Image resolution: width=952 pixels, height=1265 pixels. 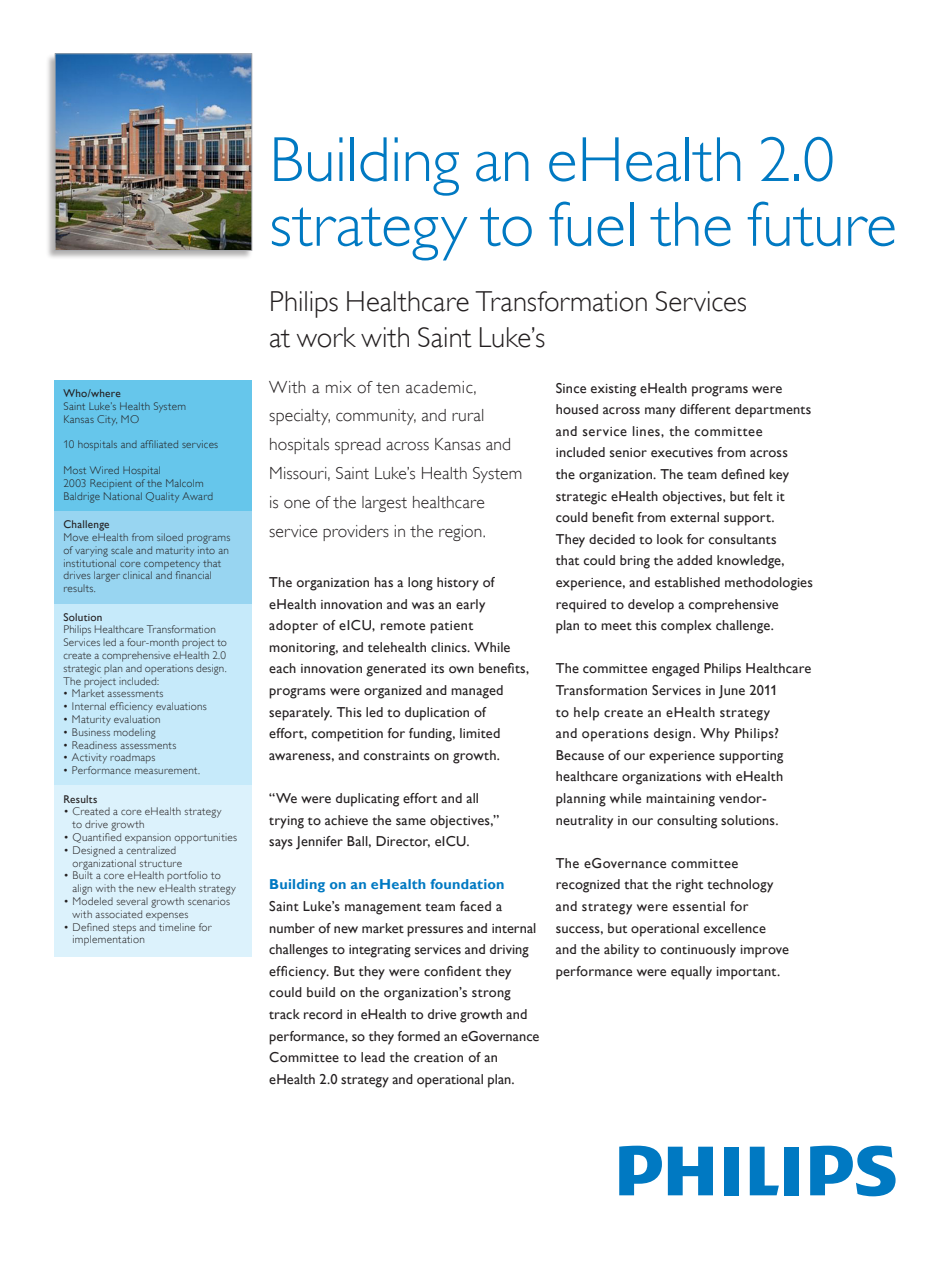 What do you see at coordinates (740, 886) in the document?
I see `technology` at bounding box center [740, 886].
